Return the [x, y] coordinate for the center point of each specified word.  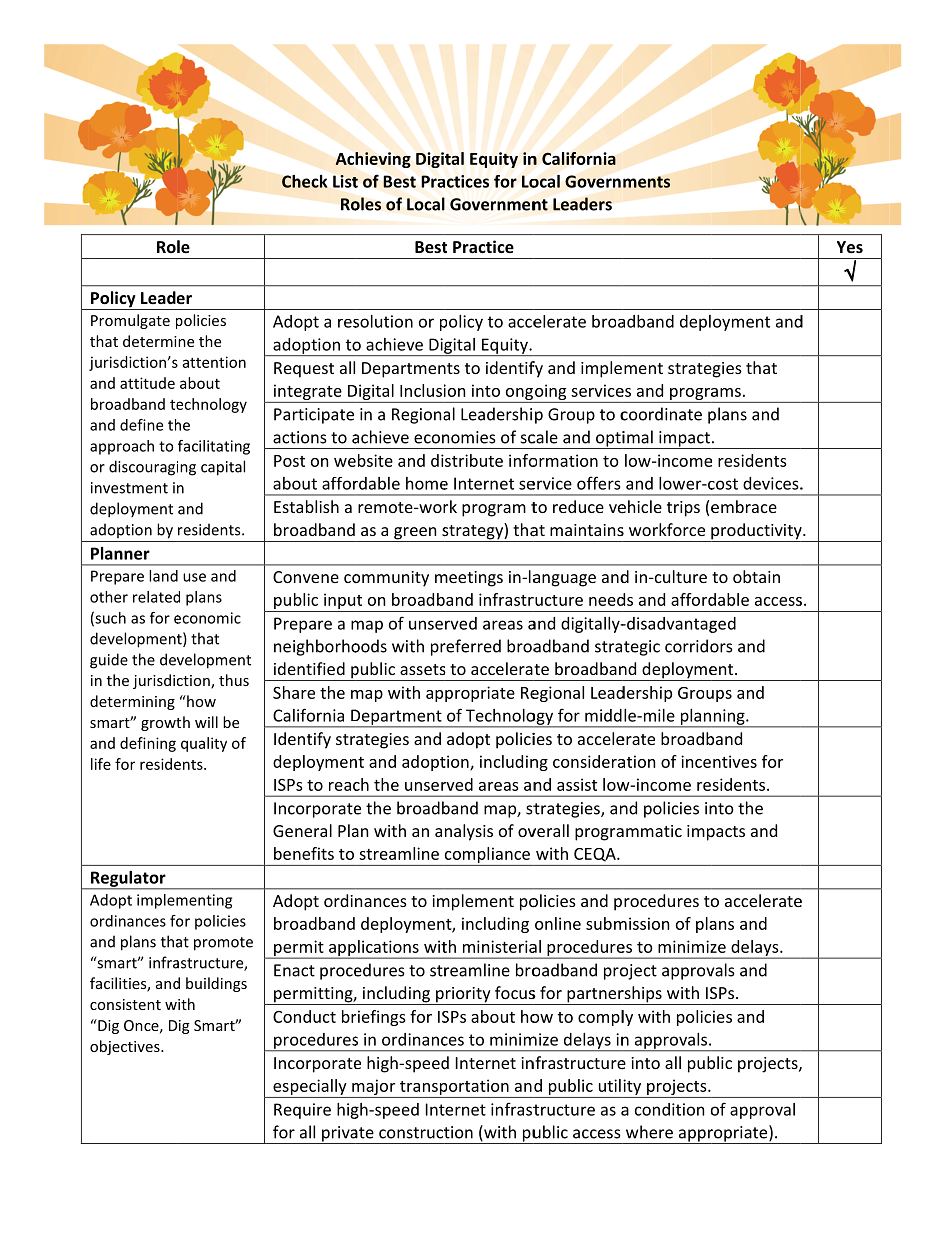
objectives [126, 1047]
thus [234, 680]
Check [304, 181]
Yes [850, 247]
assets [423, 669]
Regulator [128, 880]
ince [696, 761]
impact [684, 440]
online [558, 923]
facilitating [214, 447]
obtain [756, 576]
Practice [483, 246]
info [523, 460]
